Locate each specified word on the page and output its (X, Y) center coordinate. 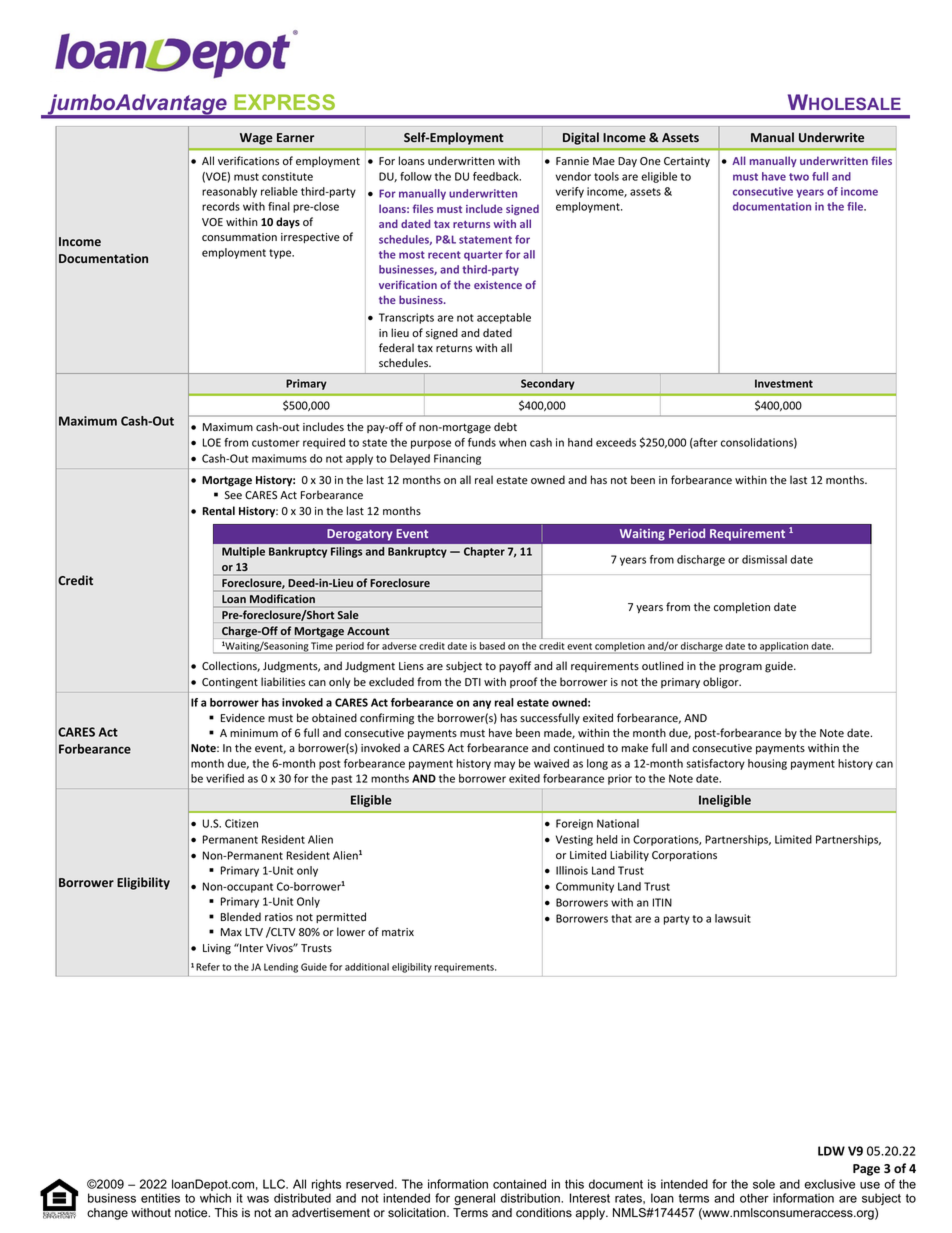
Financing (457, 459)
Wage (256, 139)
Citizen (241, 823)
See (233, 495)
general (474, 1199)
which (215, 1198)
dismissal (764, 559)
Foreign (574, 824)
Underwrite (831, 137)
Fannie (572, 161)
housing (767, 764)
